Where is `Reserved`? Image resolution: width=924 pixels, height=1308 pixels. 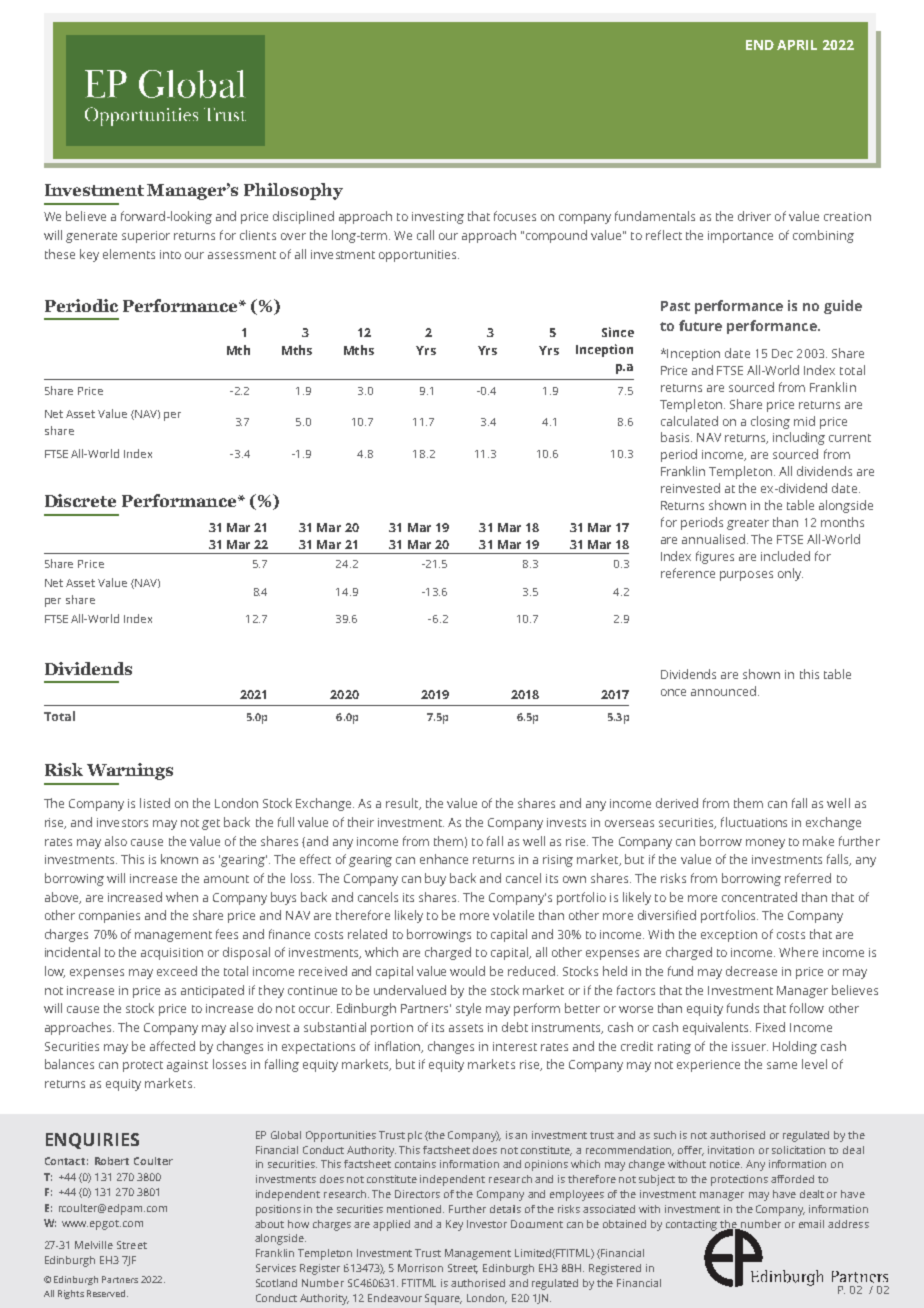
Reserved is located at coordinates (107, 1293).
